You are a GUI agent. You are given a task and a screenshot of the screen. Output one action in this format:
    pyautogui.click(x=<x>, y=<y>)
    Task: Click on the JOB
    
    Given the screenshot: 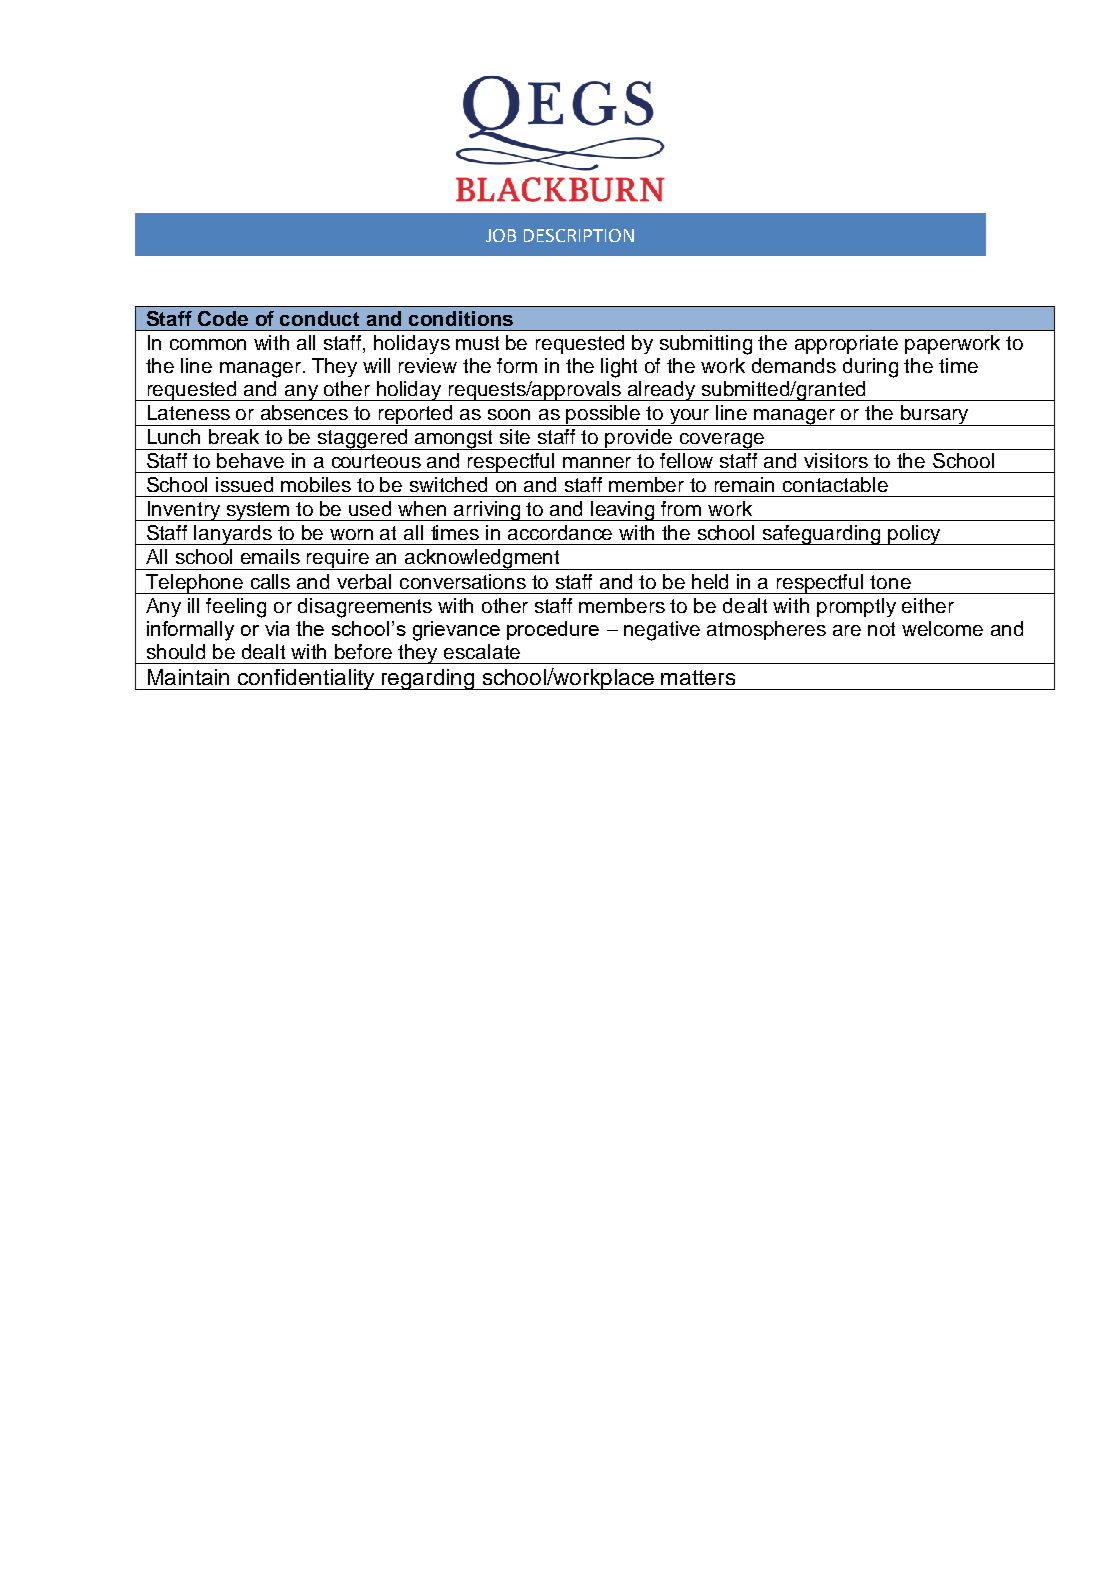 What is the action you would take?
    pyautogui.click(x=501, y=235)
